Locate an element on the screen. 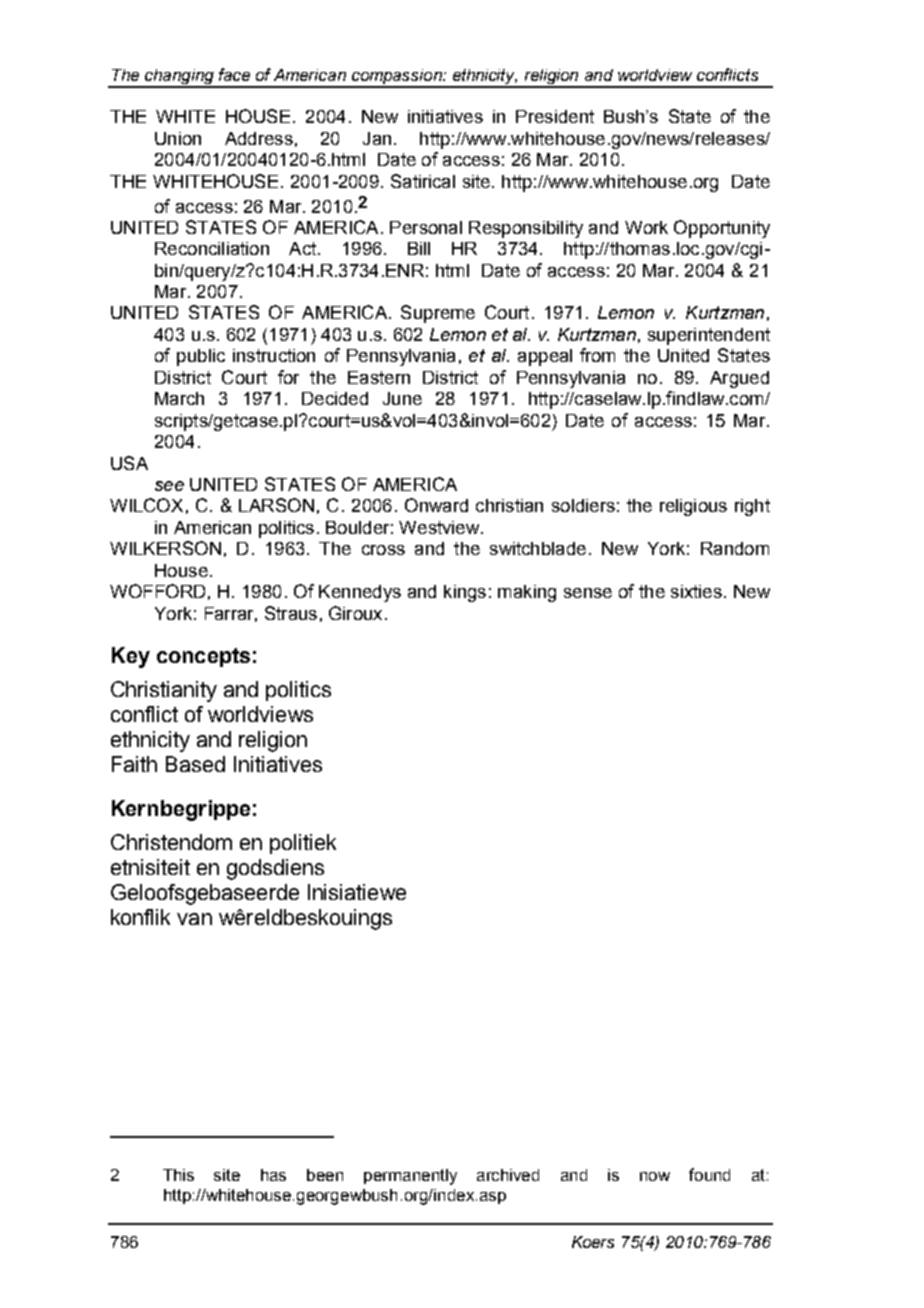 The width and height of the screenshot is (924, 1308). This is located at coordinates (178, 1175).
